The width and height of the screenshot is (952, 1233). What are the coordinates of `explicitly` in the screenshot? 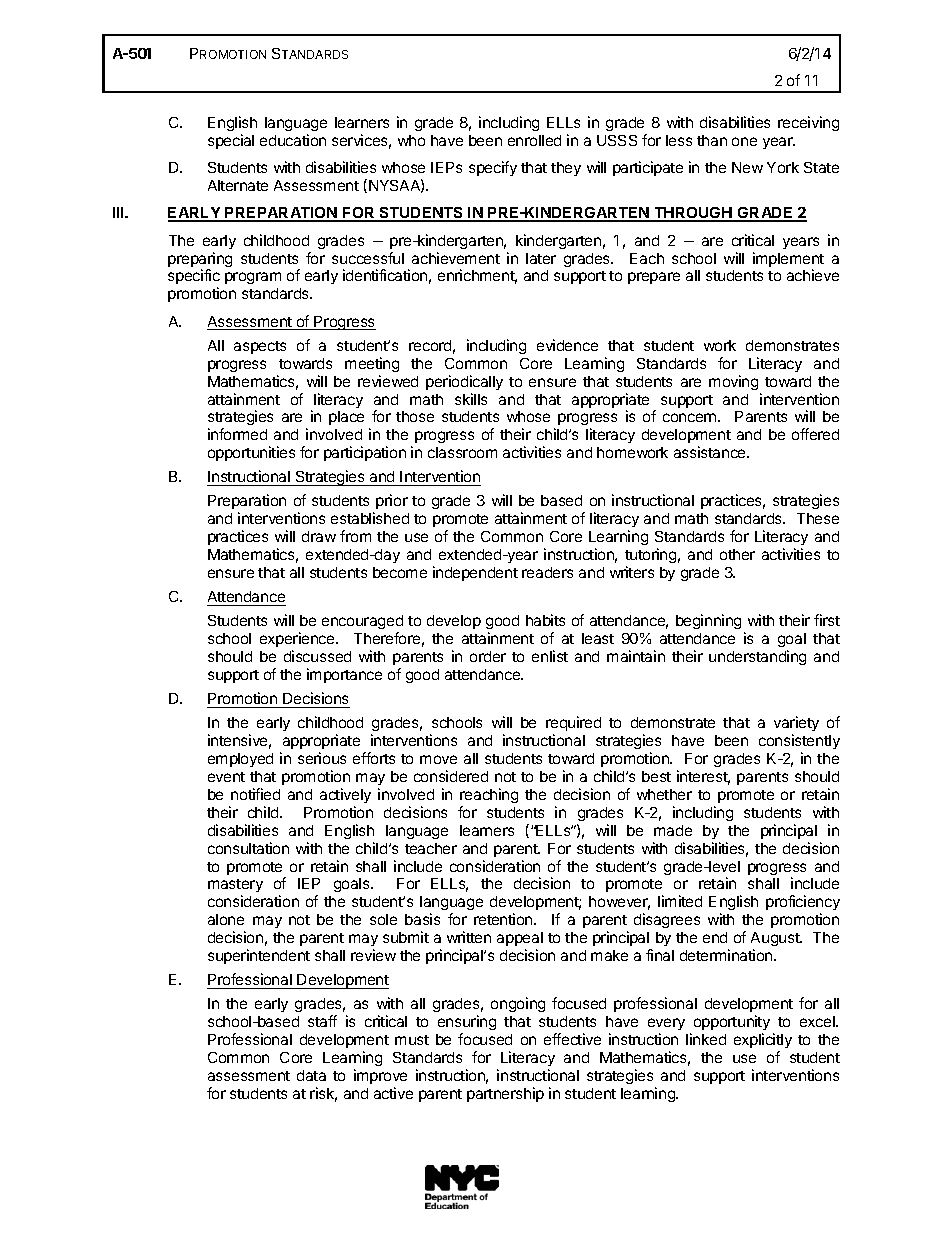 It's located at (763, 1040).
